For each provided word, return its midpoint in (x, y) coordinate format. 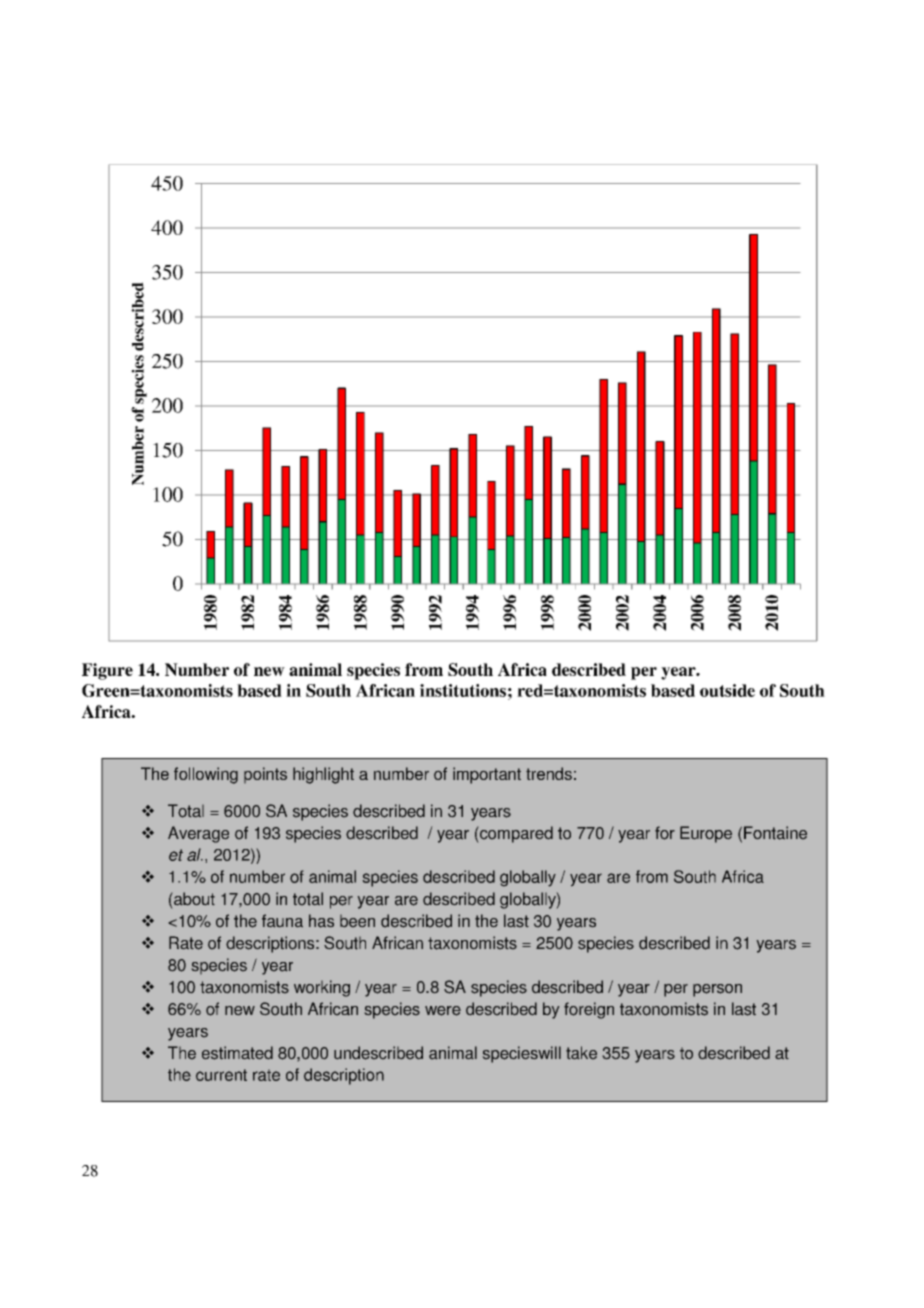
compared (516, 834)
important (487, 775)
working (322, 988)
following (206, 775)
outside (727, 690)
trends (549, 773)
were (443, 1011)
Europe (706, 834)
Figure (107, 671)
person (717, 990)
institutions (463, 690)
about (194, 898)
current (221, 1075)
